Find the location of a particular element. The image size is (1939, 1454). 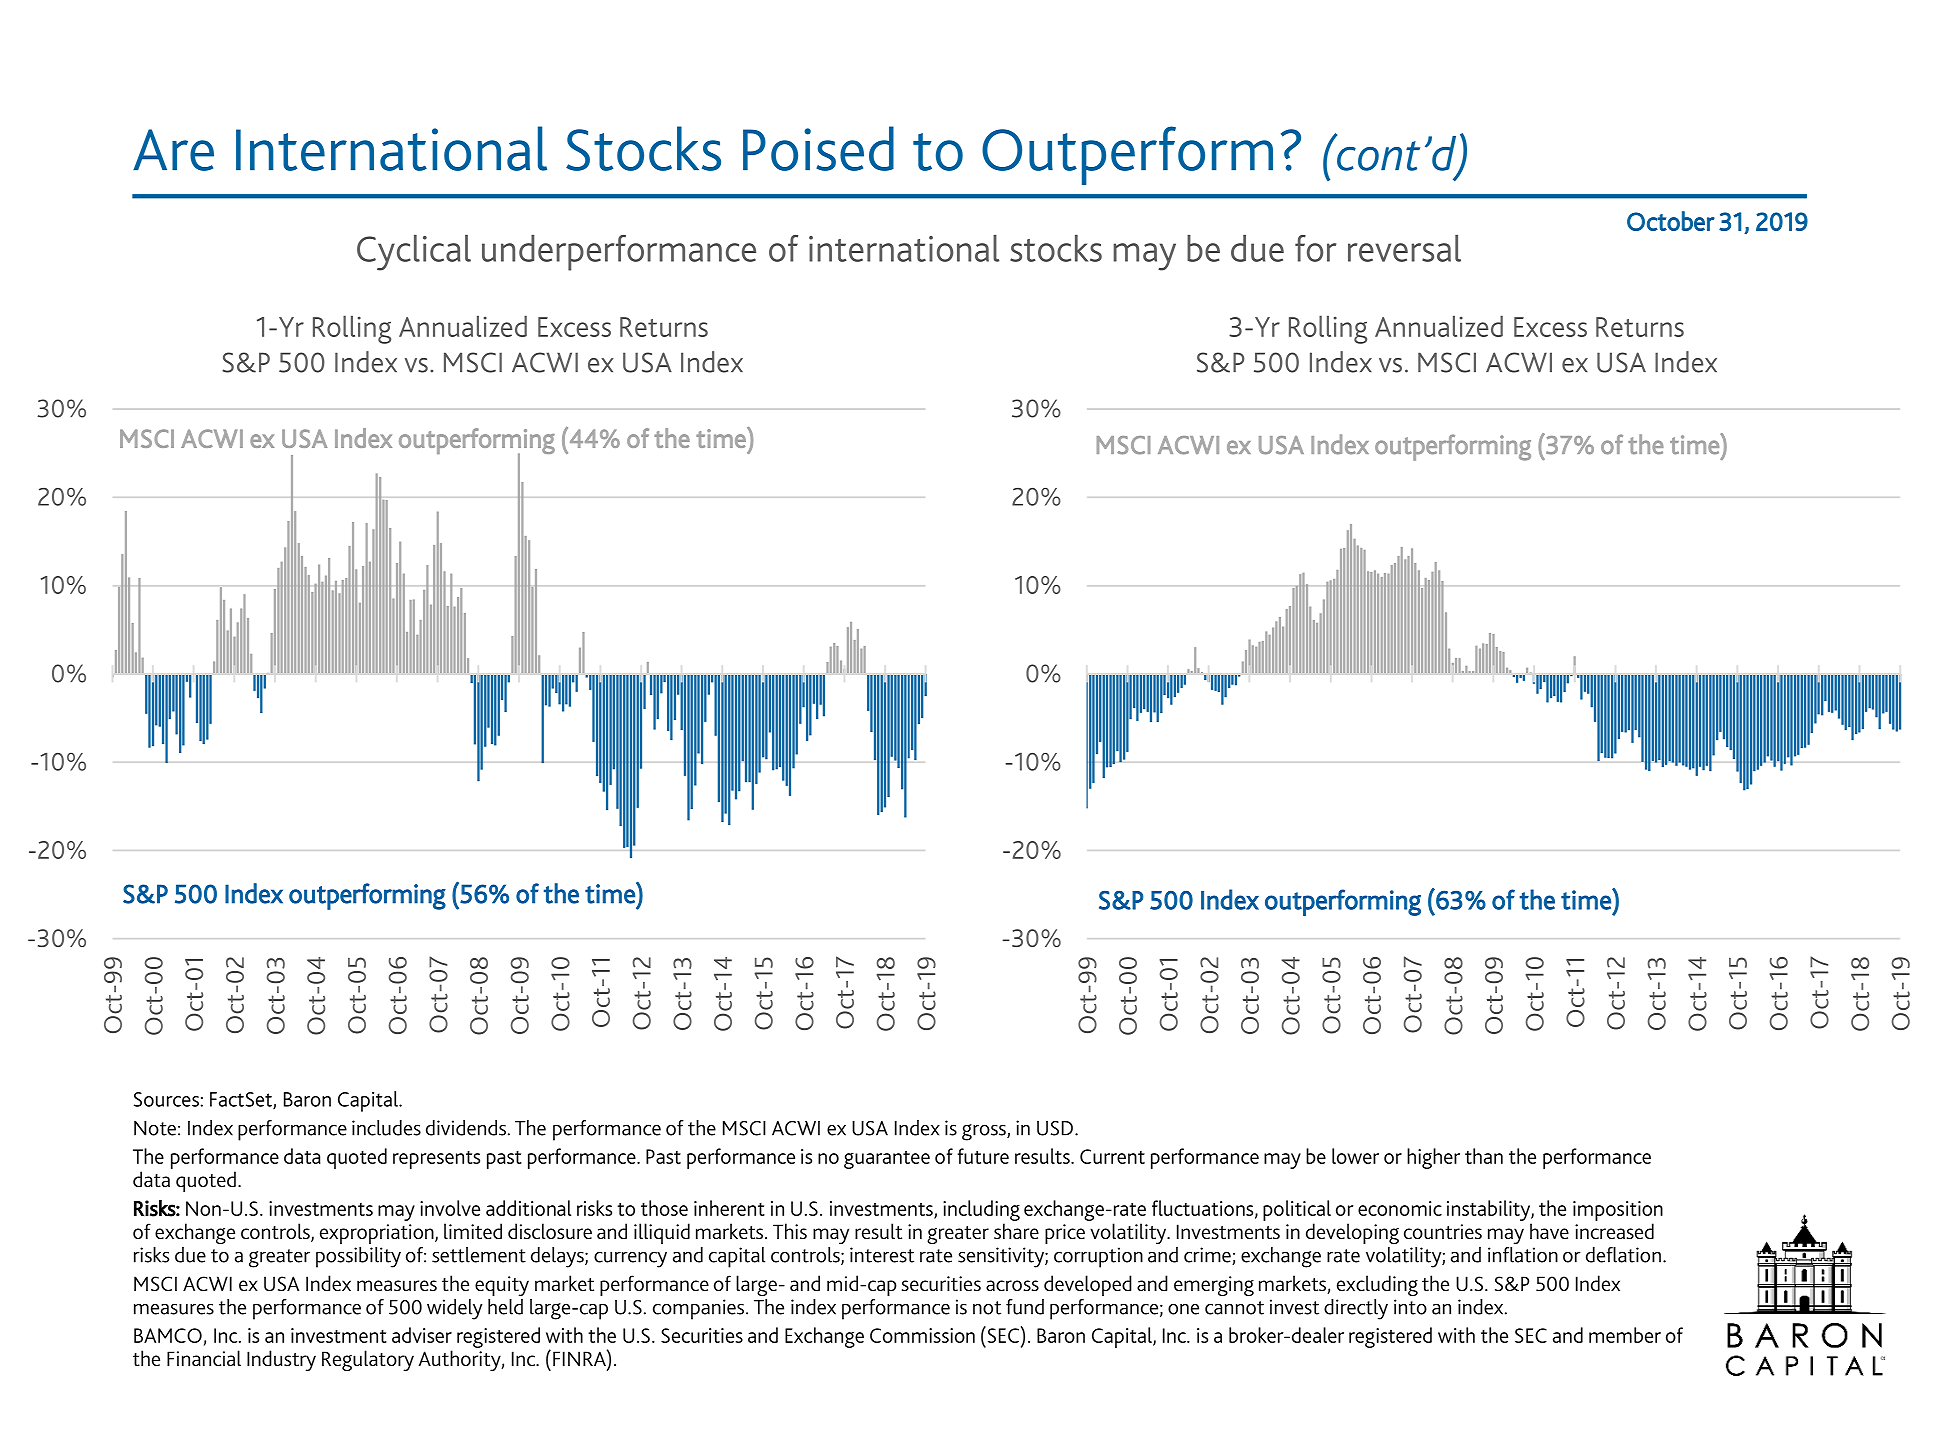

than is located at coordinates (1484, 1156).
